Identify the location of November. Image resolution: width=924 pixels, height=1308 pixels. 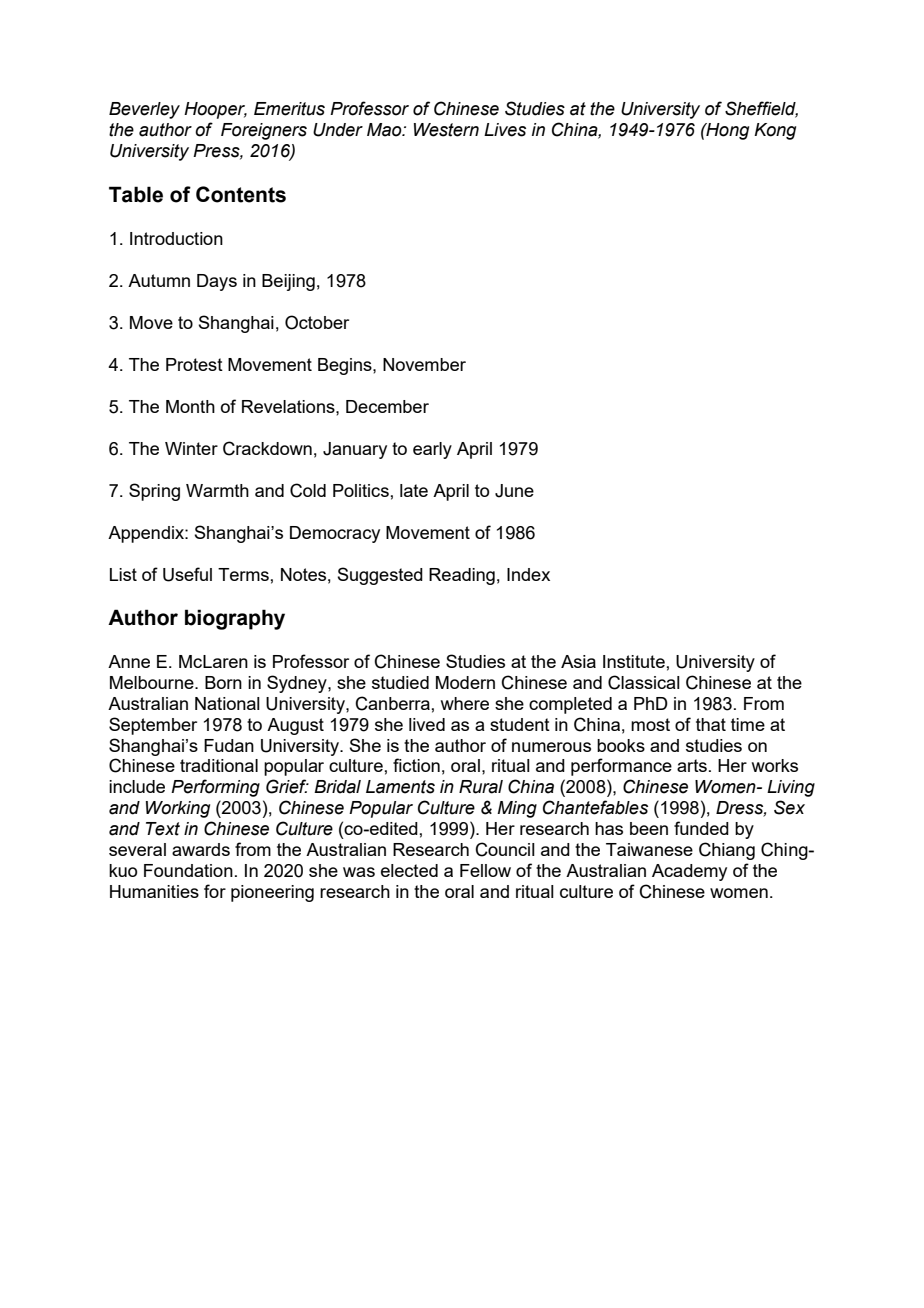
(424, 364).
